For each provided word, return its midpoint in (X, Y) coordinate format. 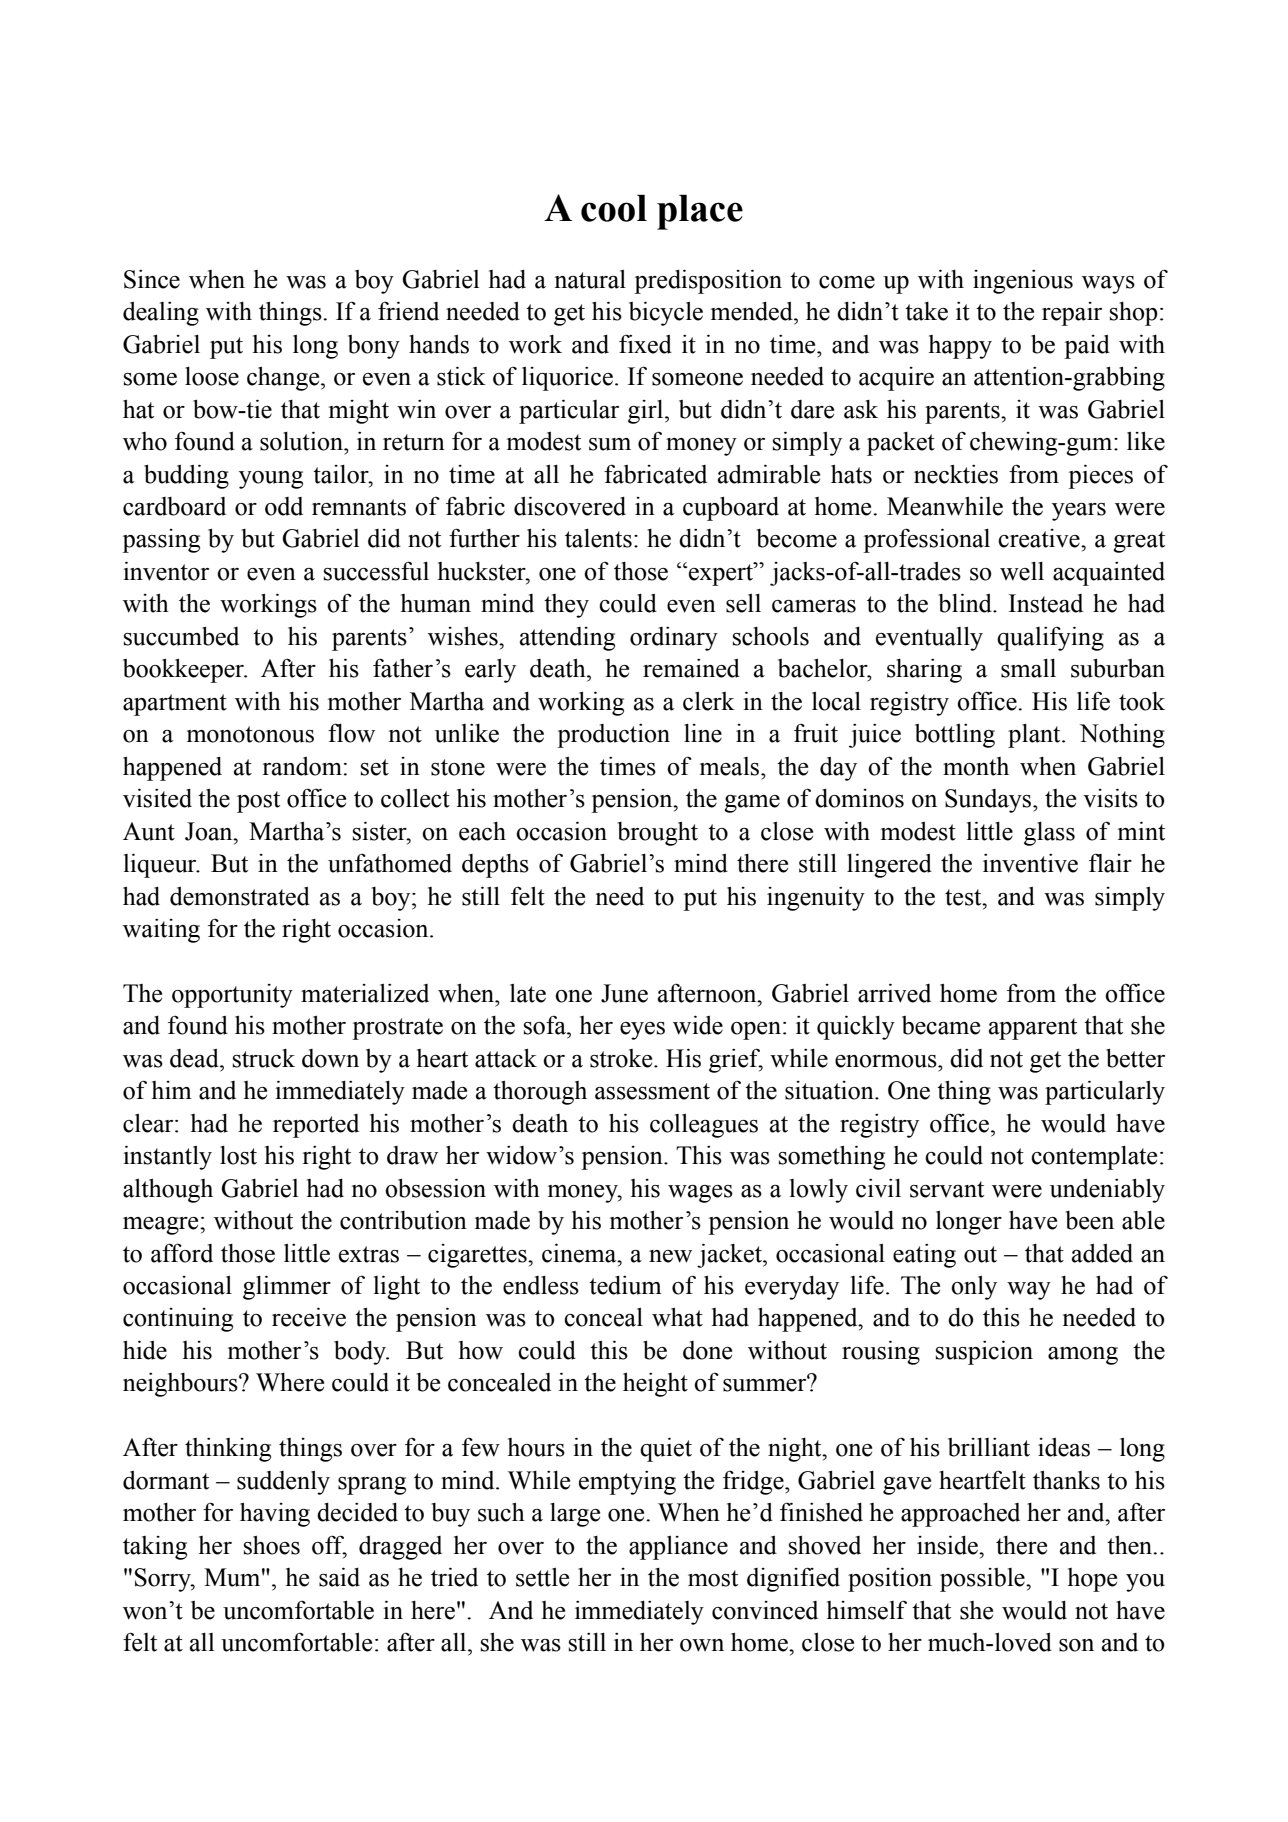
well (1022, 571)
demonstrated (240, 896)
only (974, 1288)
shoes (272, 1545)
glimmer (287, 1287)
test (964, 897)
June (624, 993)
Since (152, 279)
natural (590, 279)
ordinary (674, 639)
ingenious (1023, 282)
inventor (166, 571)
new (670, 1256)
